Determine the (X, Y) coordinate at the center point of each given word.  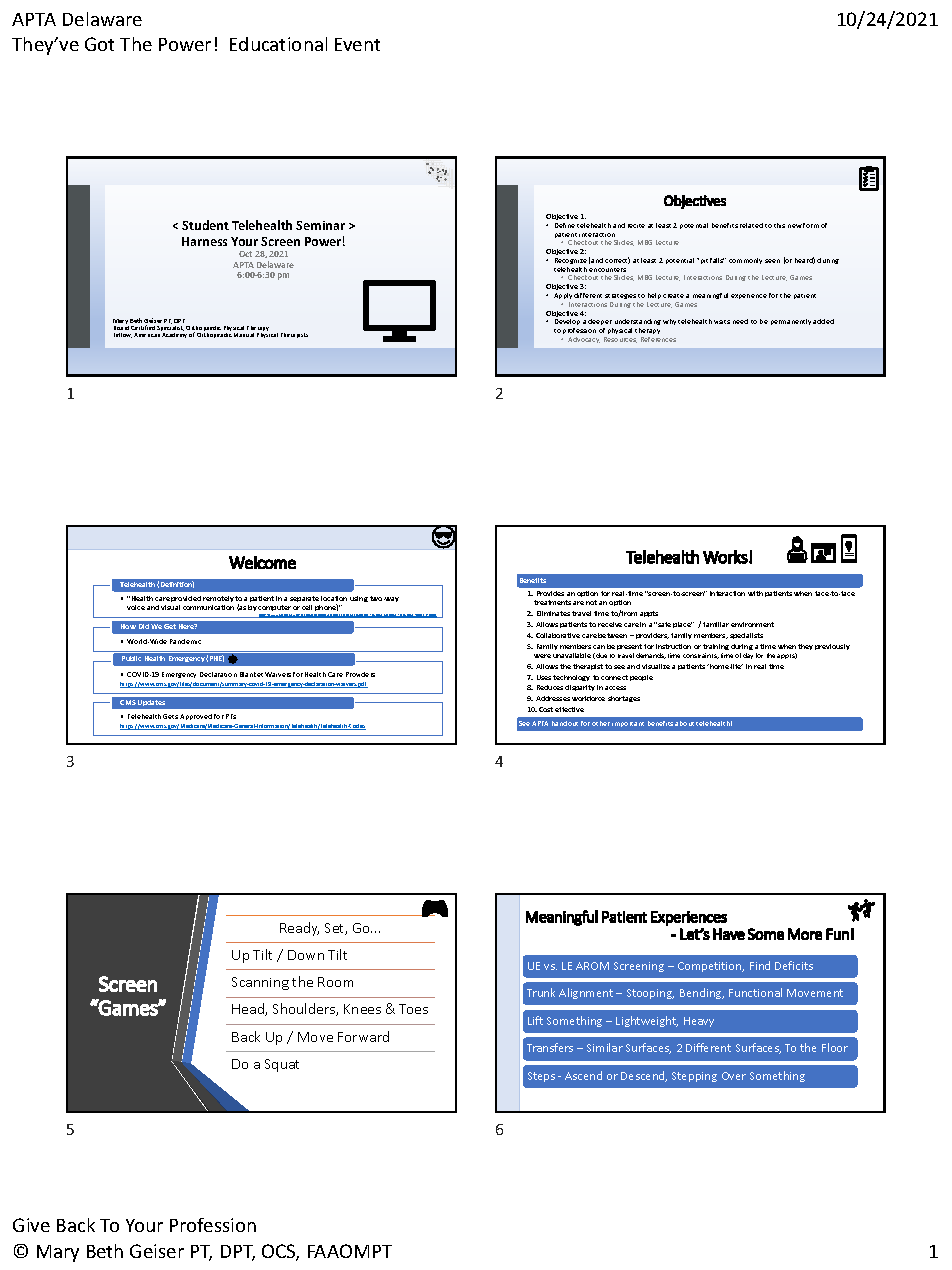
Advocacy (584, 340)
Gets (170, 716)
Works (726, 557)
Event (357, 44)
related (751, 225)
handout (565, 723)
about (684, 723)
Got (99, 44)
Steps (541, 1077)
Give (31, 1225)
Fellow (123, 335)
